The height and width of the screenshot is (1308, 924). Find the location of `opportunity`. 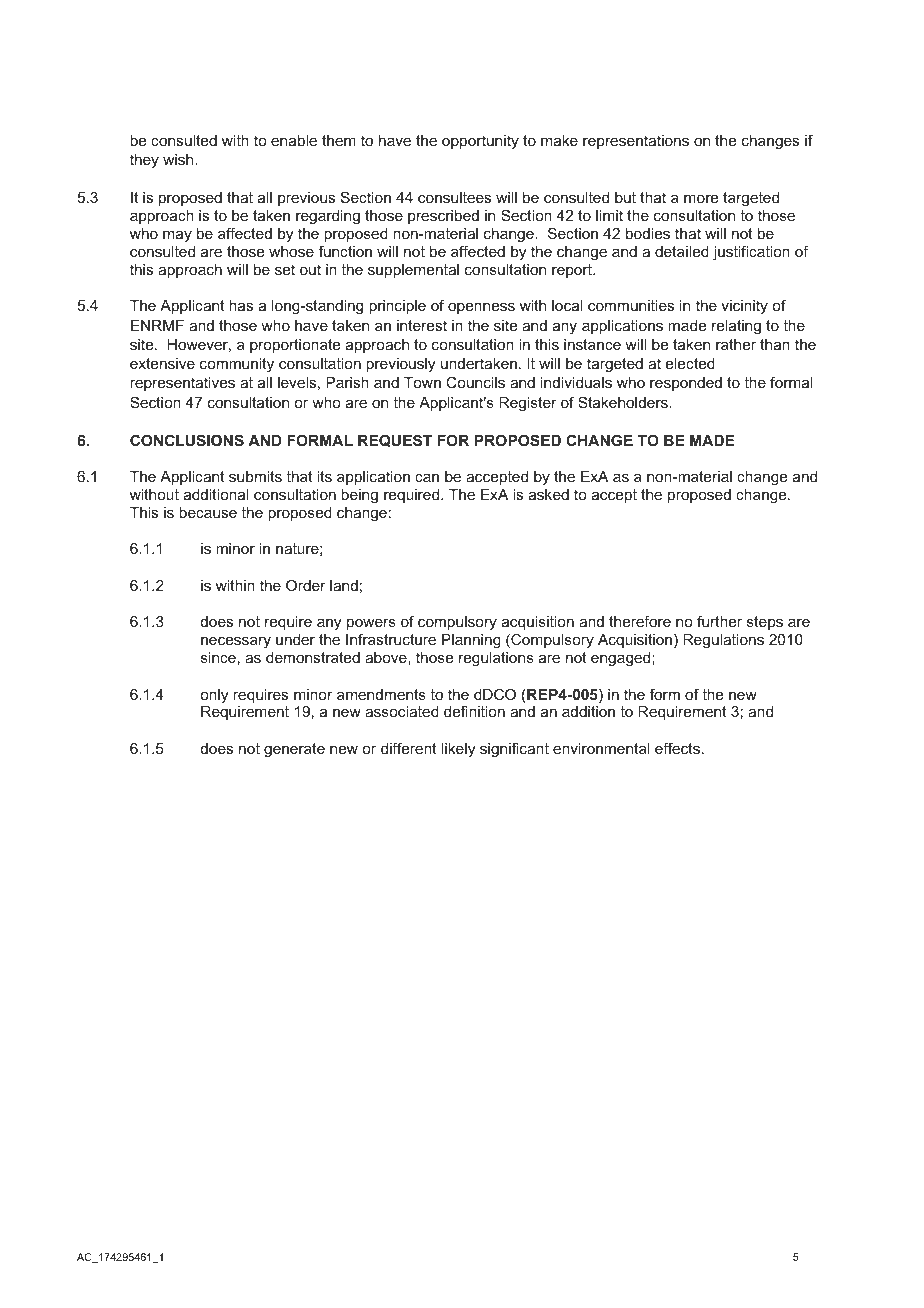

opportunity is located at coordinates (480, 142).
